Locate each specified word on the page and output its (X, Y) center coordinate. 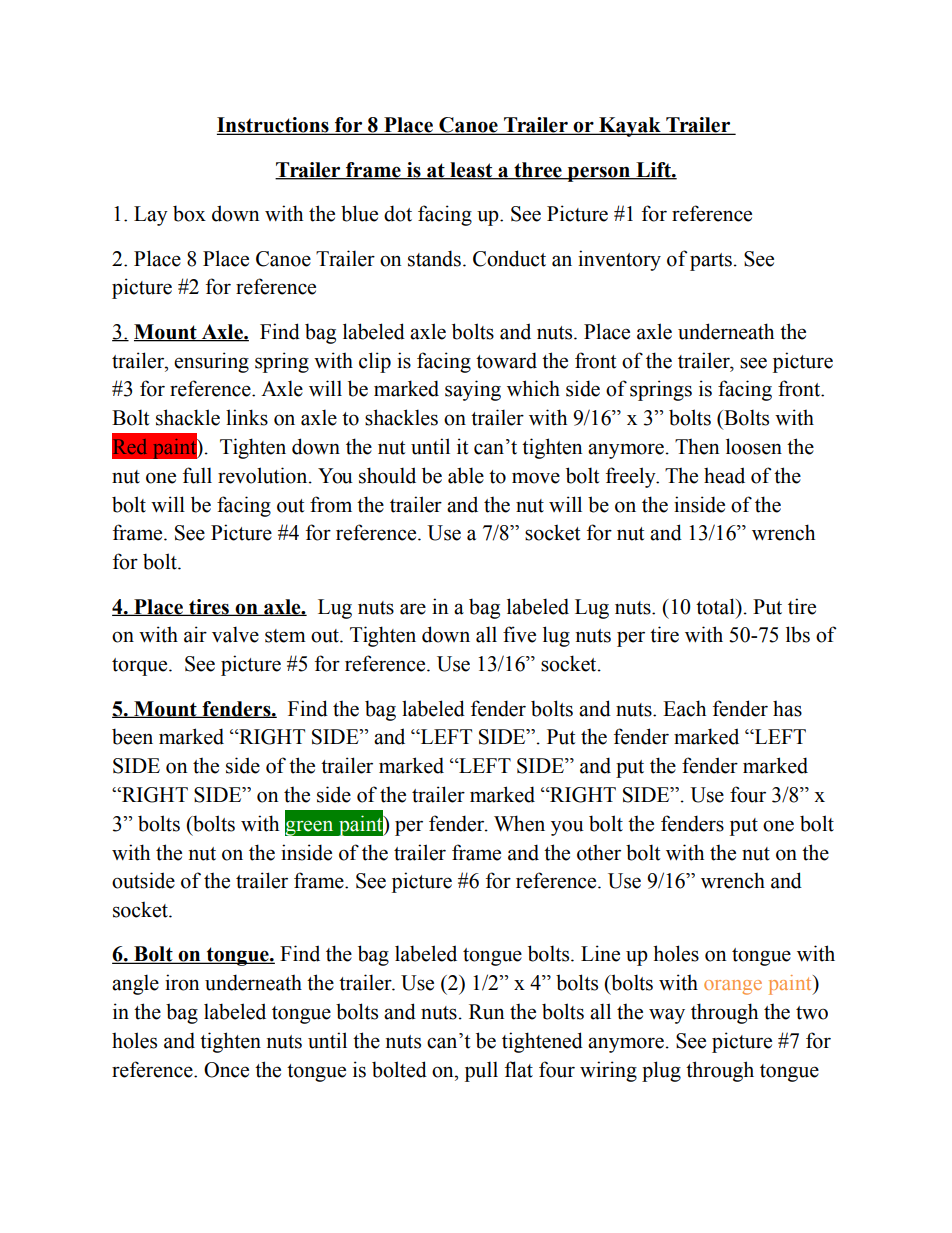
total (716, 606)
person (599, 174)
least (471, 171)
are (413, 609)
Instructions (274, 126)
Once (226, 1070)
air (195, 634)
